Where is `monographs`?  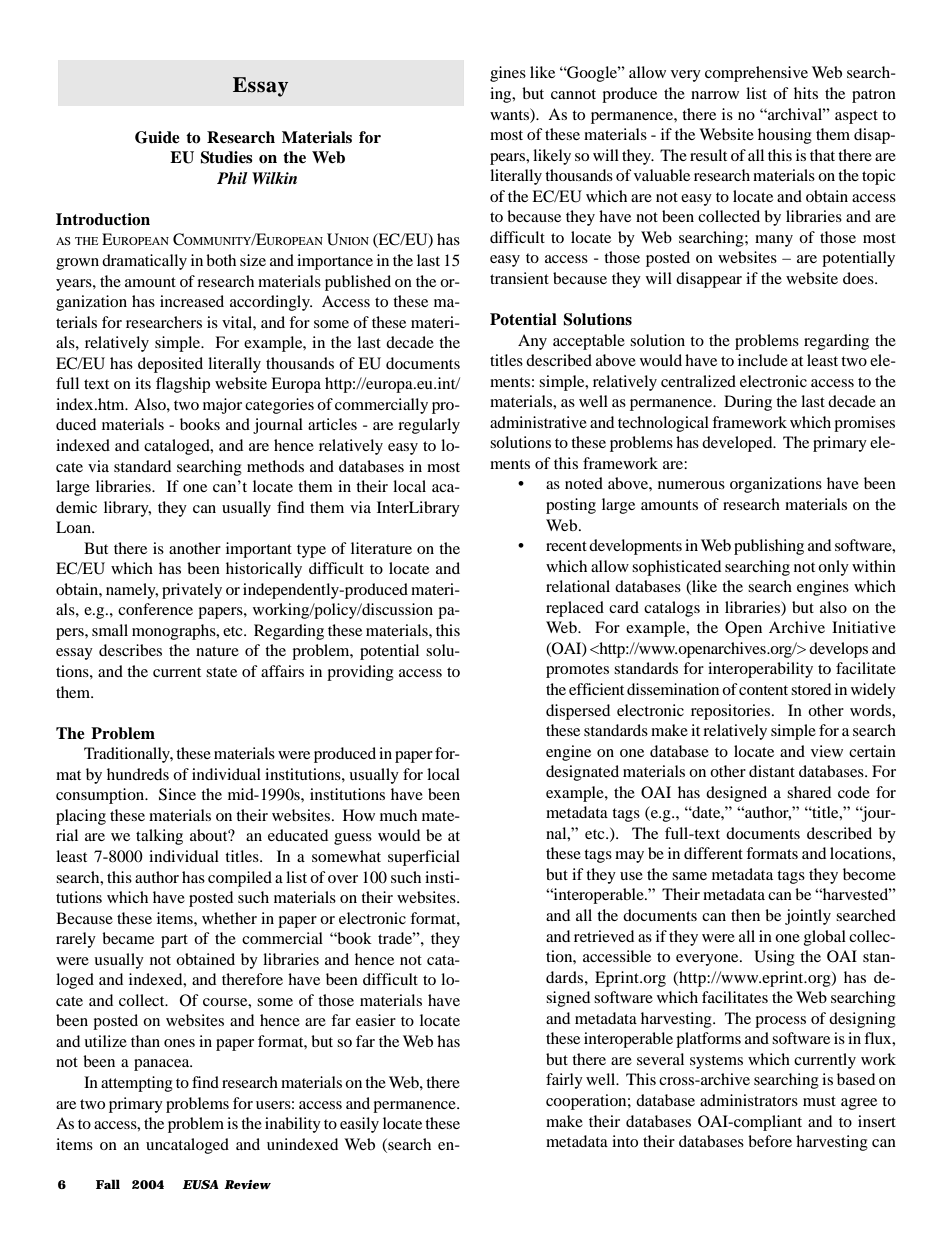
monographs is located at coordinates (175, 632).
